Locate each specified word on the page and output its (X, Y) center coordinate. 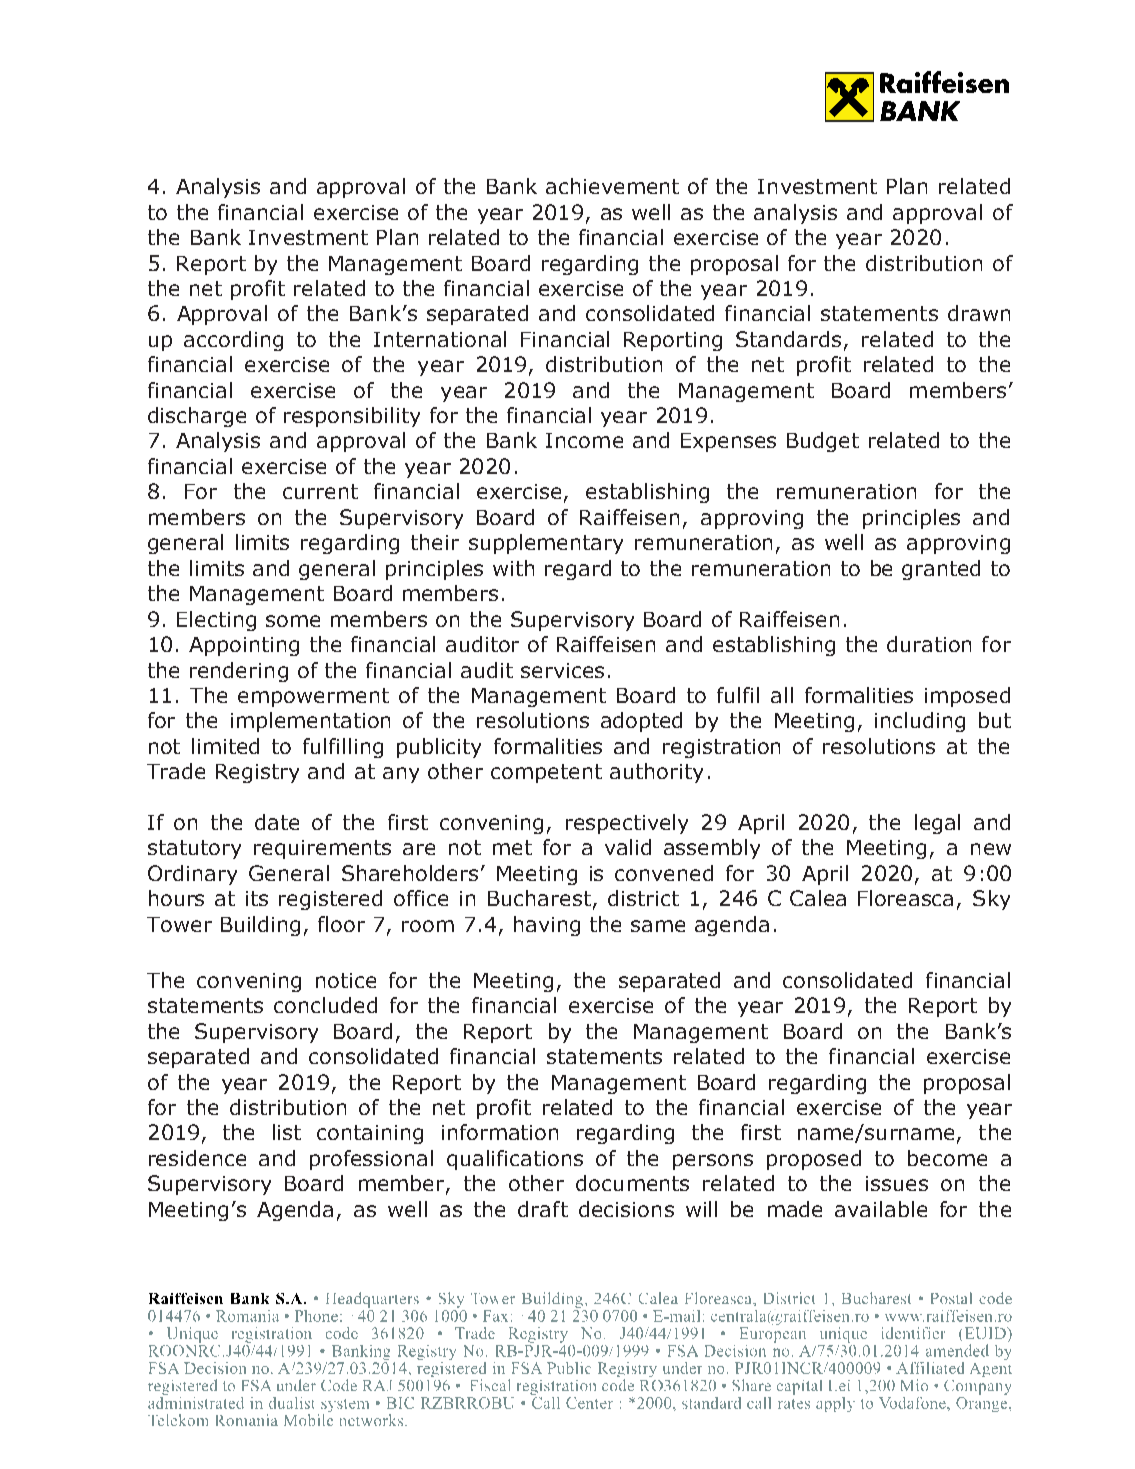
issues (897, 1183)
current (320, 491)
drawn (979, 313)
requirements (322, 849)
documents (632, 1183)
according (233, 341)
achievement (612, 186)
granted (941, 570)
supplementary (546, 544)
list (287, 1132)
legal (937, 824)
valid (628, 847)
